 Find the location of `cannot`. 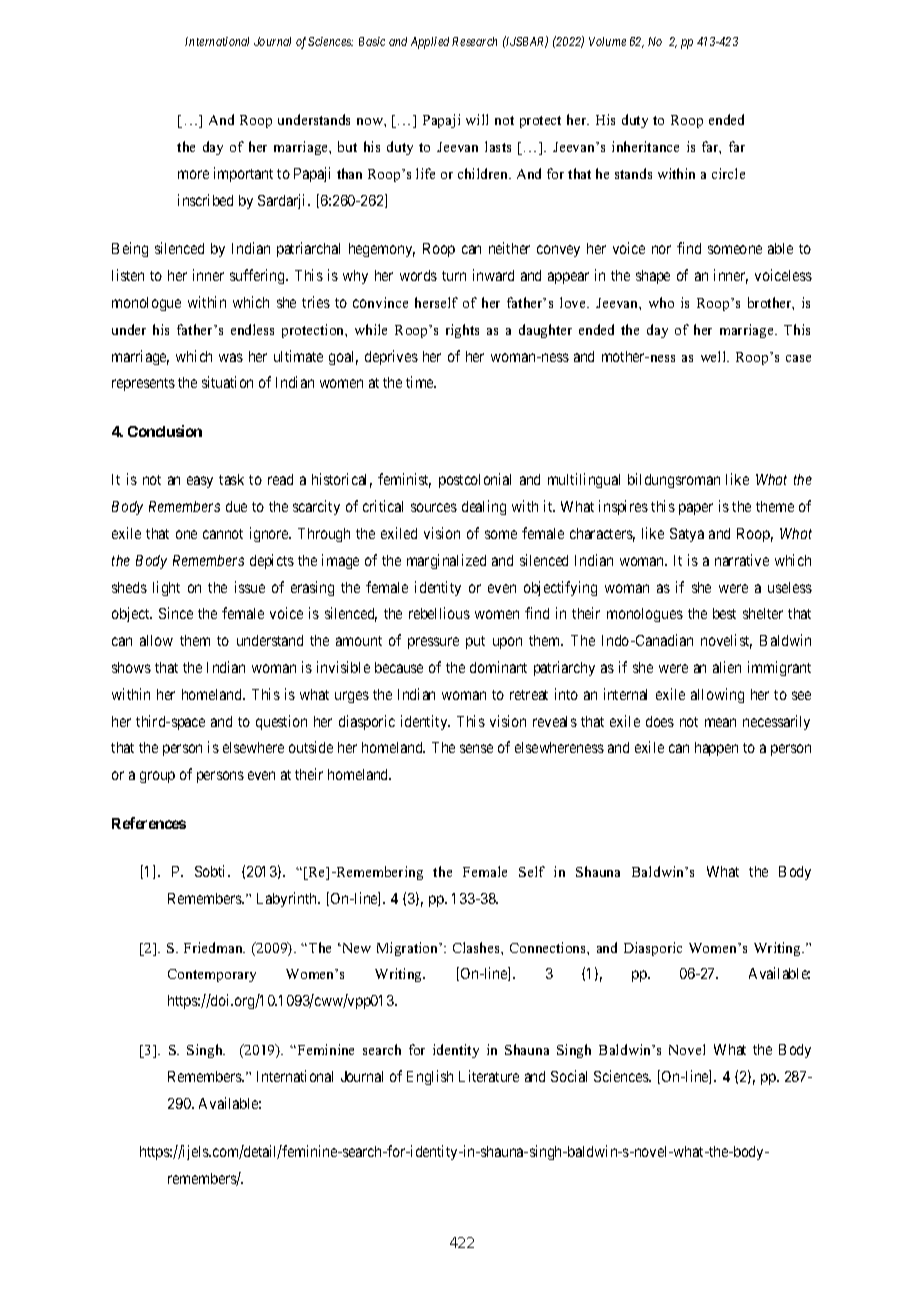

cannot is located at coordinates (223, 534).
